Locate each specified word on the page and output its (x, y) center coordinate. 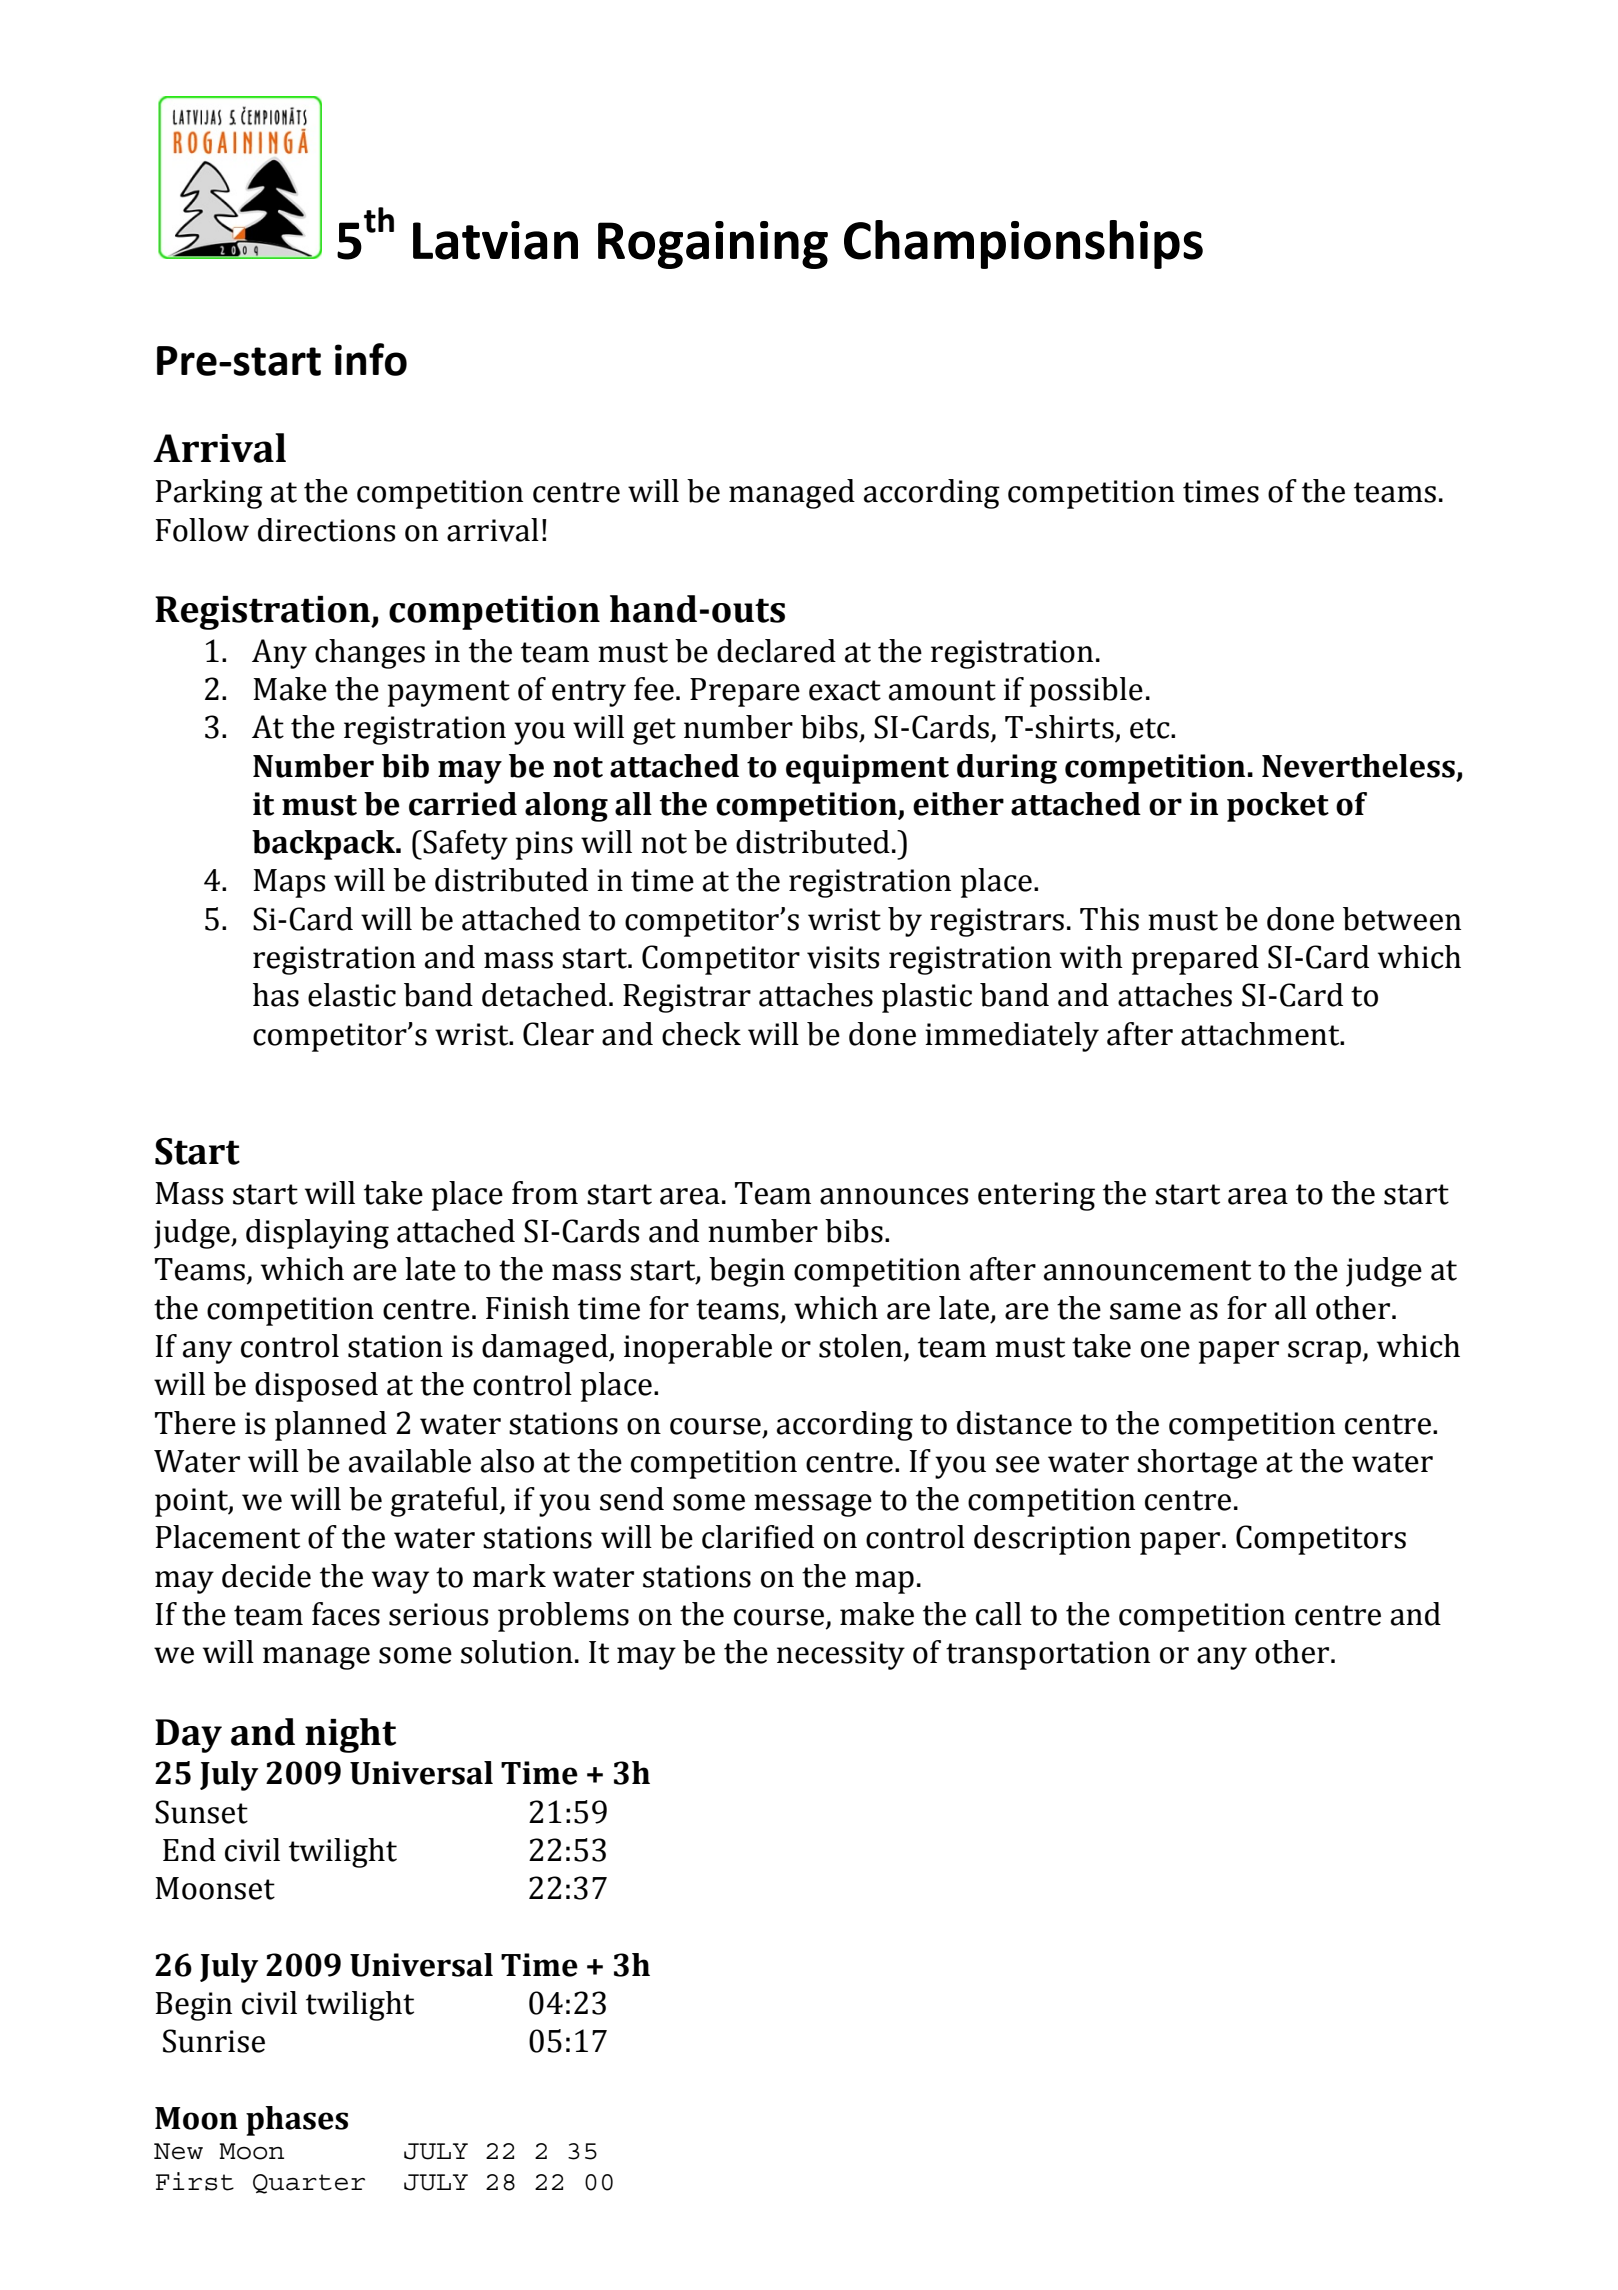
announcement (1147, 1270)
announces (894, 1196)
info (371, 359)
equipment (867, 769)
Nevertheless (1358, 766)
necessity (841, 1655)
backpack (325, 845)
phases (297, 2121)
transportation (1048, 1655)
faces (346, 1614)
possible (1086, 692)
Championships (1023, 244)
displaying (317, 1234)
